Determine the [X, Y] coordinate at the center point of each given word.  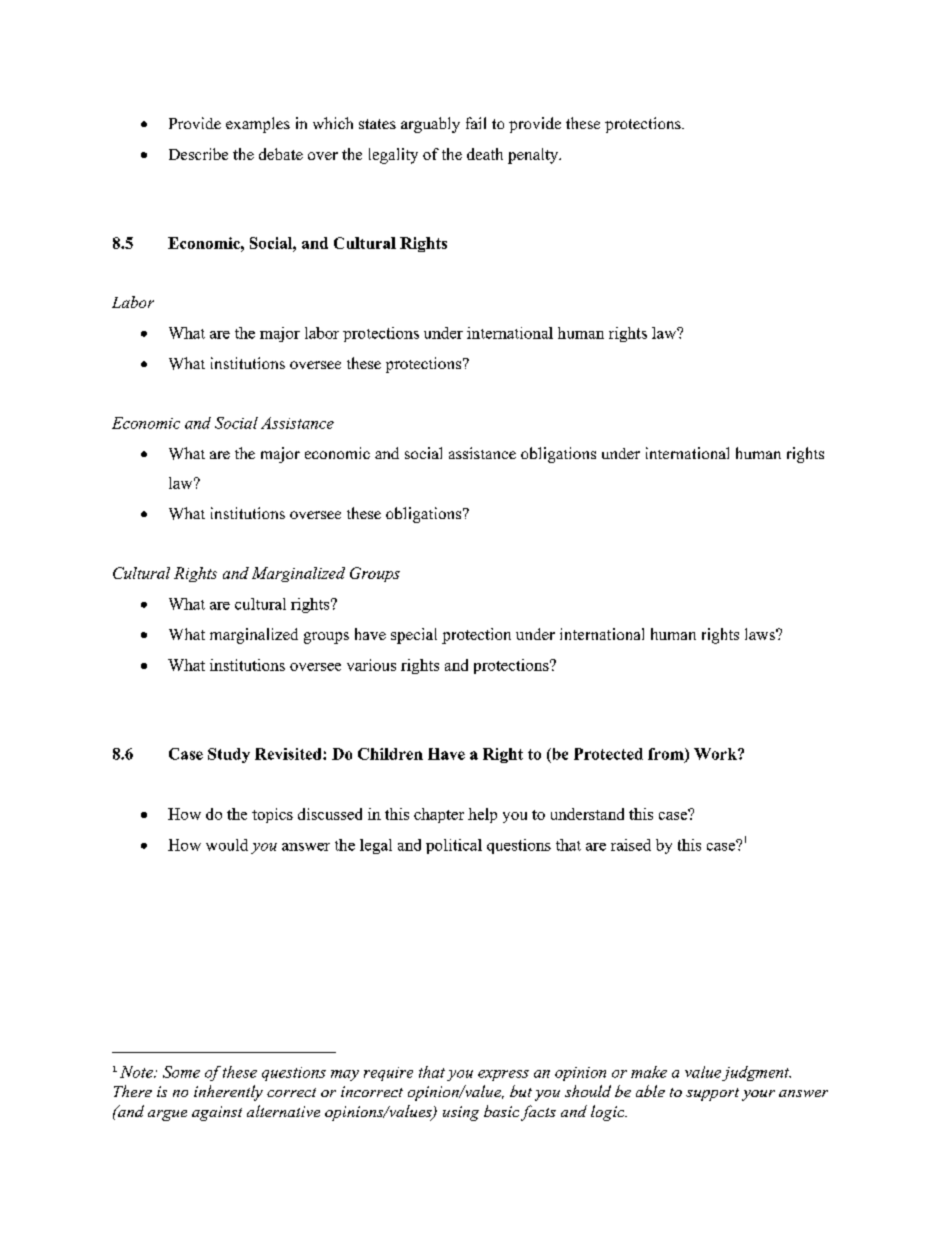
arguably [430, 125]
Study [229, 755]
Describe [198, 154]
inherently [228, 1093]
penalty [534, 156]
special [414, 636]
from [667, 755]
